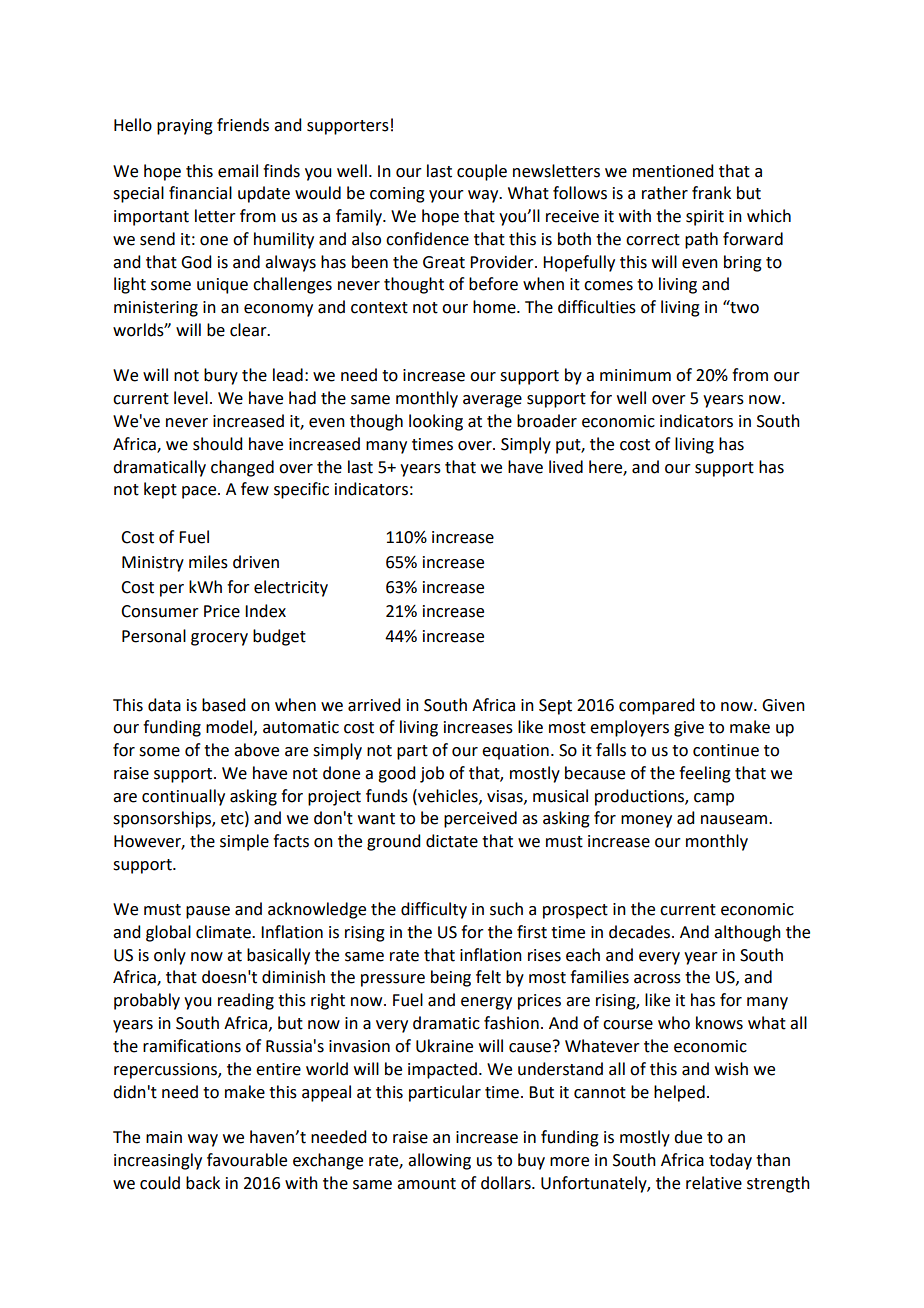 This page has width=924, height=1308. Describe the element at coordinates (673, 171) in the page. I see `mentioned` at that location.
